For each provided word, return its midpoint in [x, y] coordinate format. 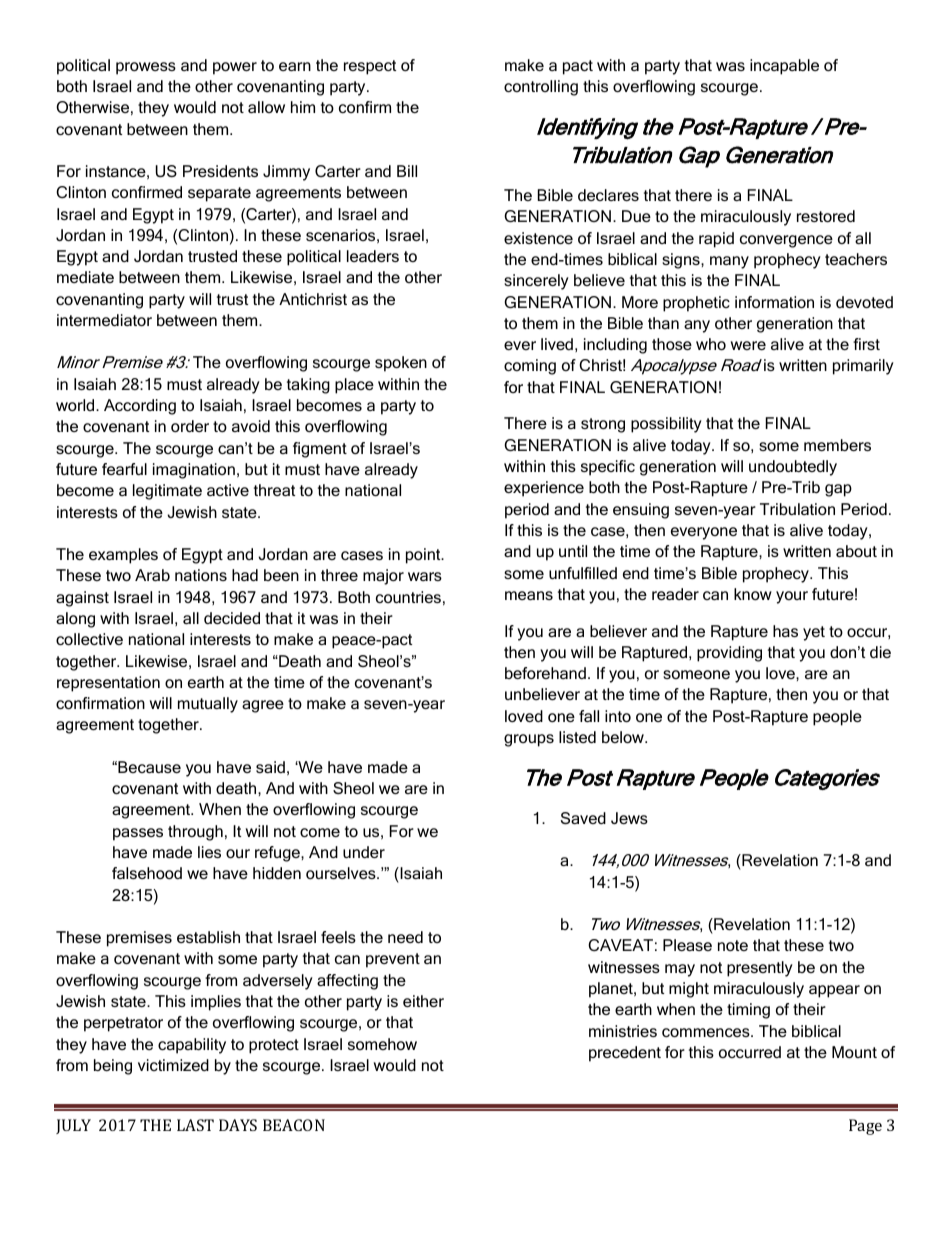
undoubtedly [793, 468]
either [423, 1001]
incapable [784, 67]
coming [530, 367]
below [624, 737]
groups [529, 740]
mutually [208, 705]
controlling [541, 88]
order [190, 426]
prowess [146, 68]
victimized [173, 1065]
